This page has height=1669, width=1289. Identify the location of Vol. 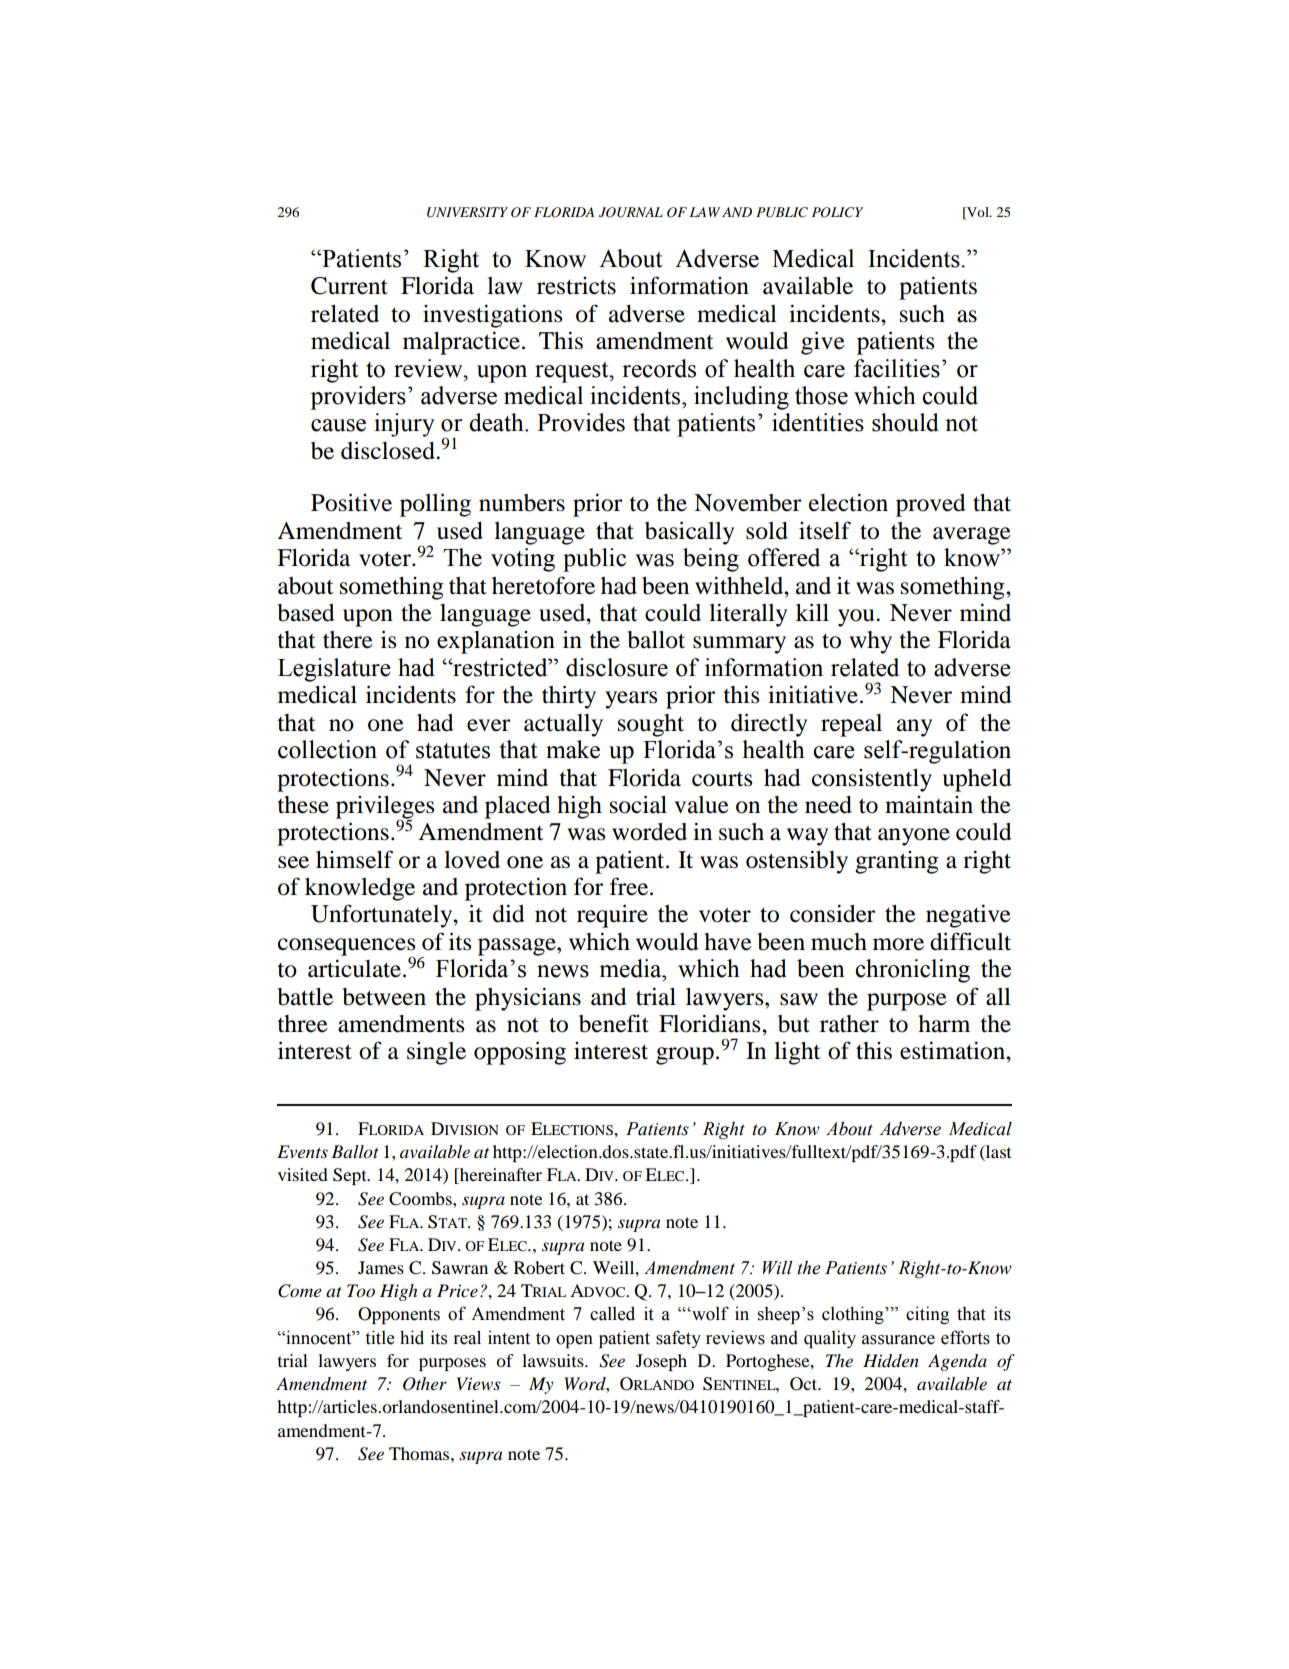
(978, 212).
